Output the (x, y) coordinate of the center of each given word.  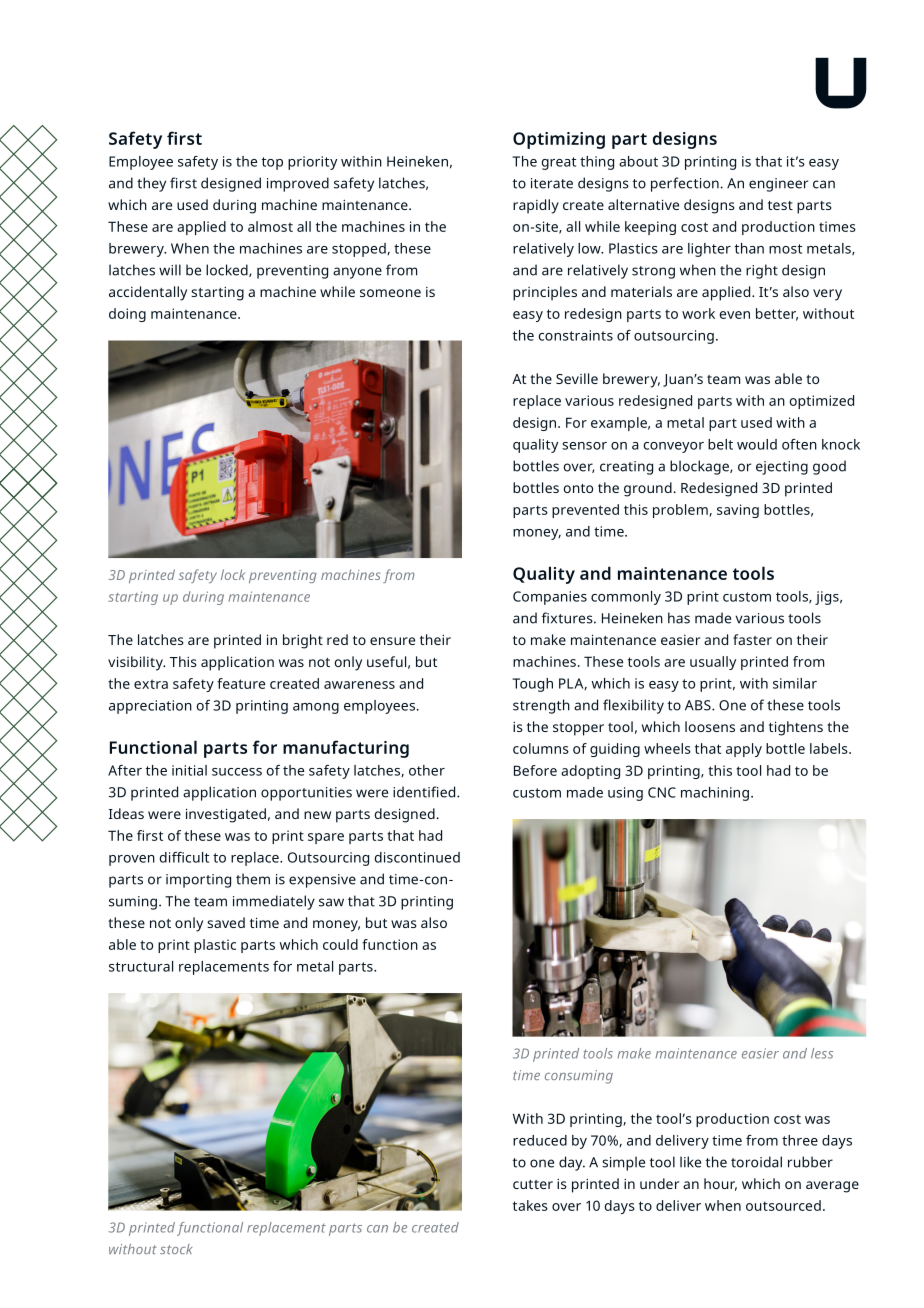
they (151, 184)
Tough (532, 685)
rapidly (536, 206)
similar (795, 683)
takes (530, 1205)
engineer (778, 185)
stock (176, 1249)
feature (241, 683)
